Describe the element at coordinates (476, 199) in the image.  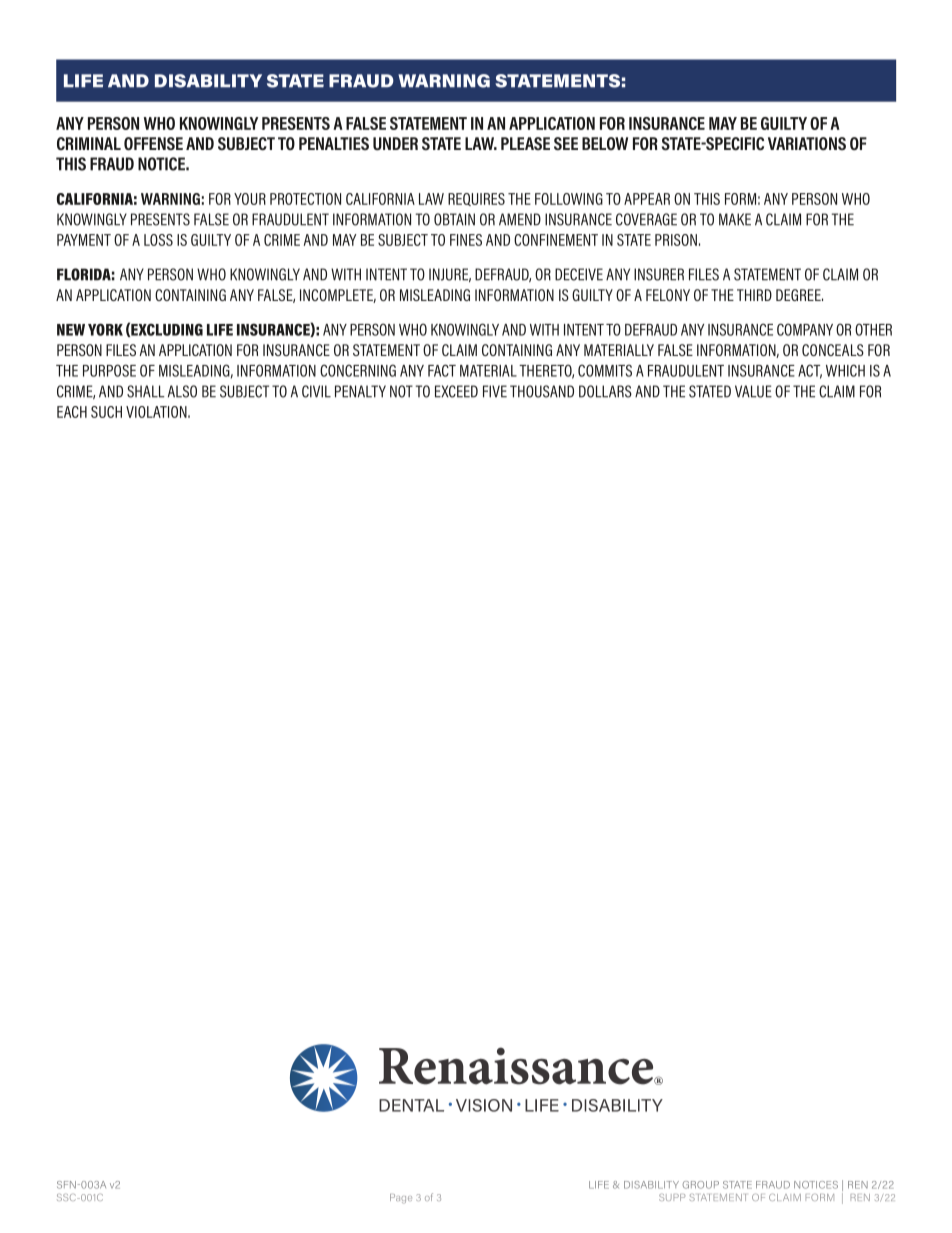
I see `REQUIRES` at that location.
